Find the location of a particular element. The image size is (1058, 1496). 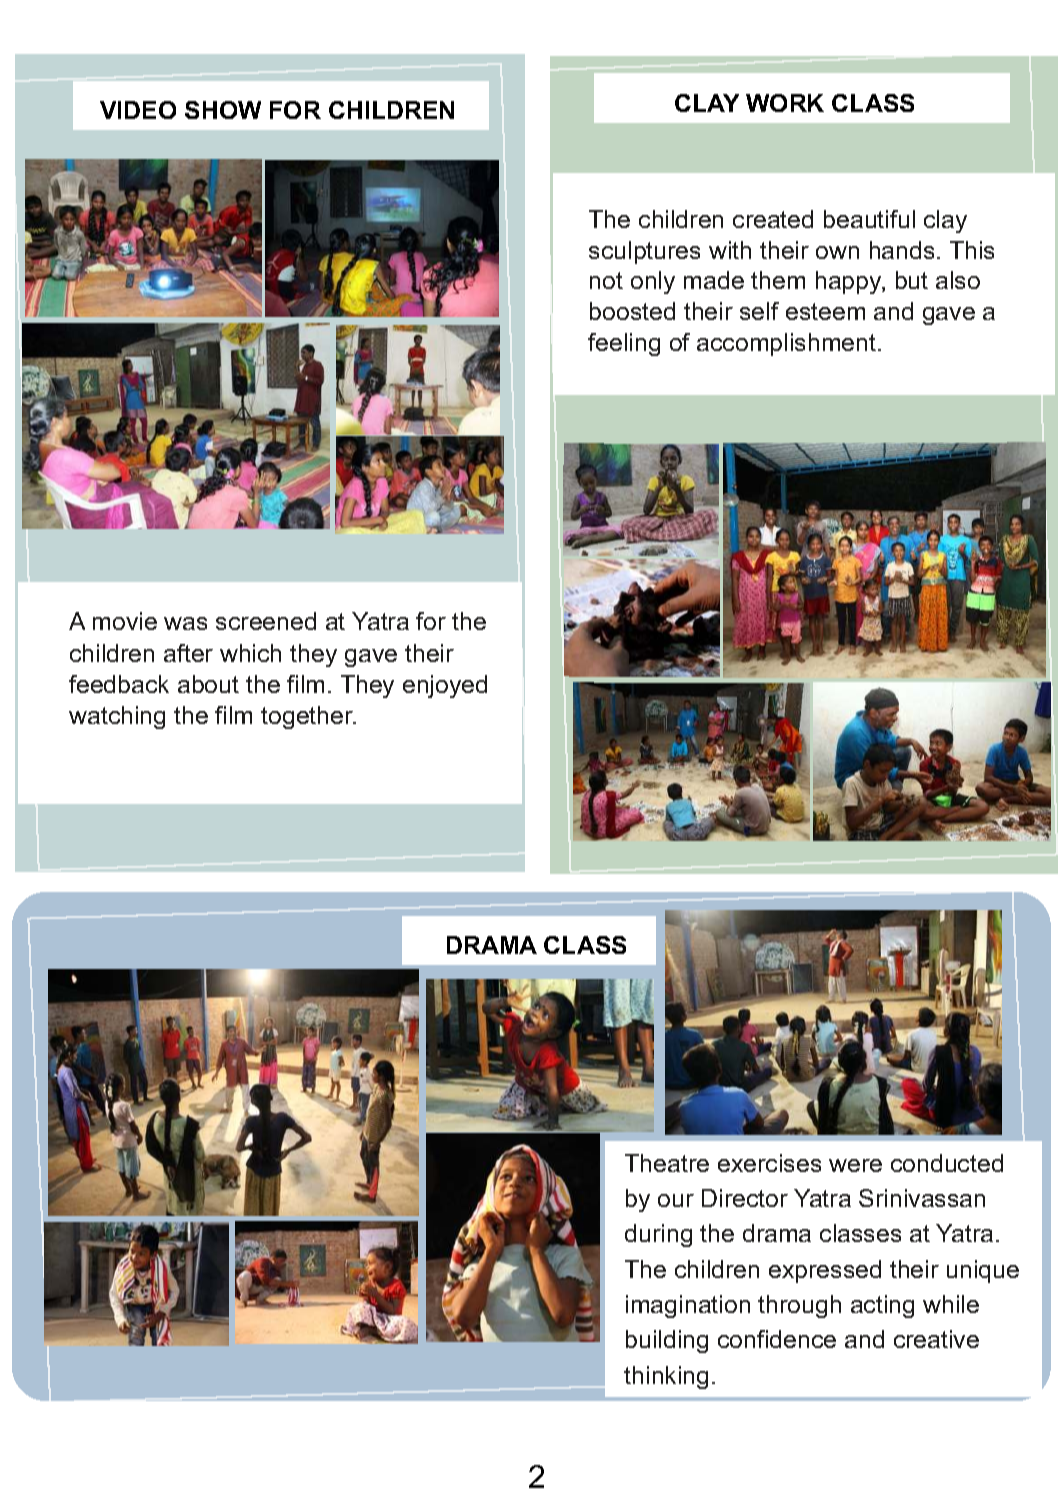

building is located at coordinates (667, 1341).
